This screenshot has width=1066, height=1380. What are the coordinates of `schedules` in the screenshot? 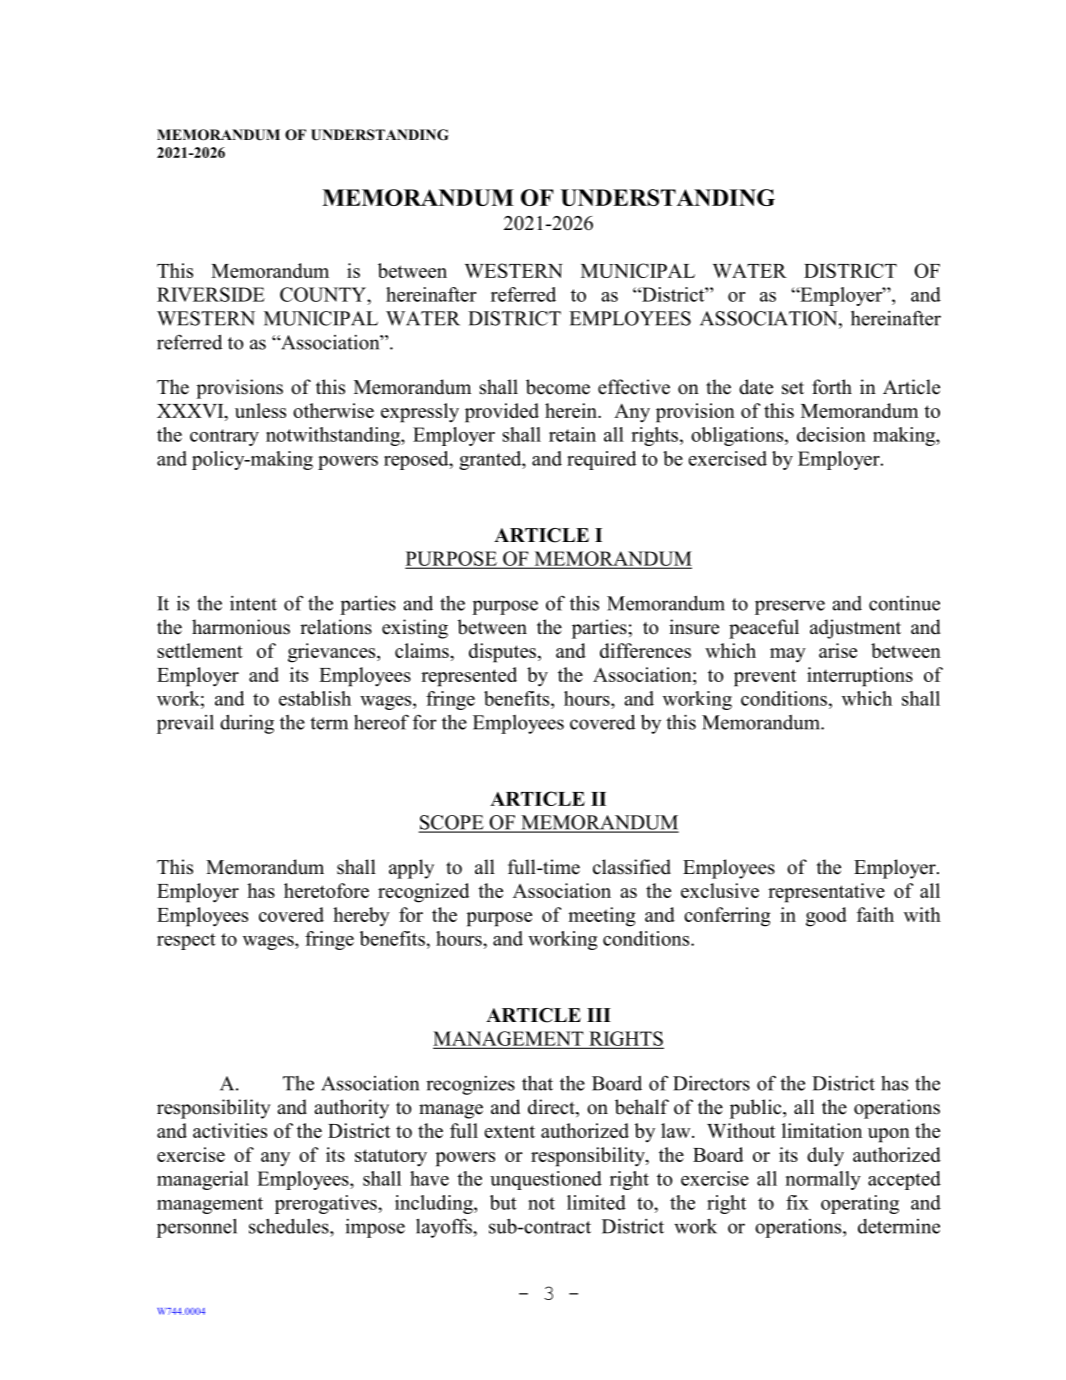 It's located at (290, 1226).
